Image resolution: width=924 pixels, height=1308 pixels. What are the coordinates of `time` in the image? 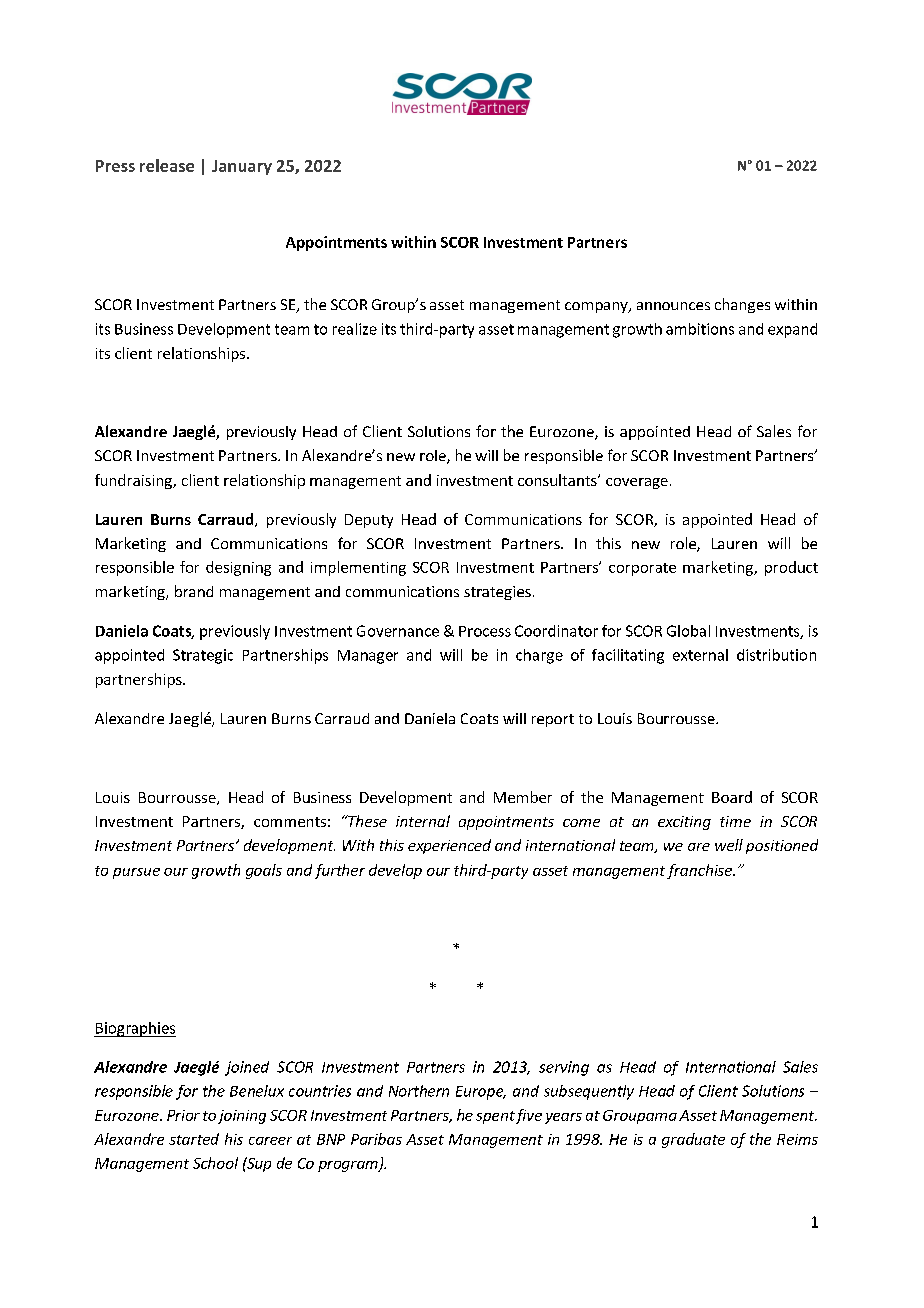 It's located at (735, 821).
